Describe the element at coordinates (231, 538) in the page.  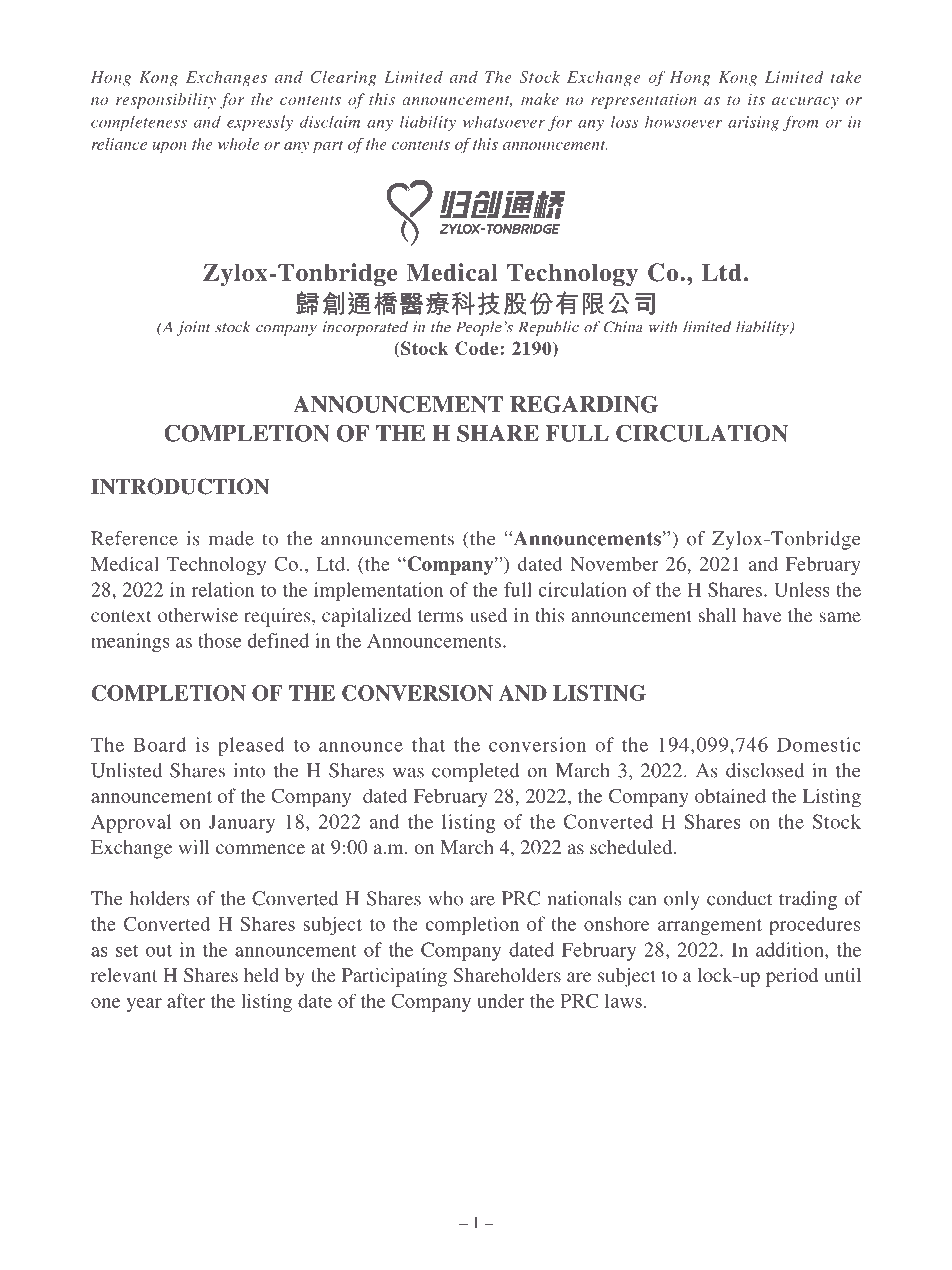
I see `made` at that location.
